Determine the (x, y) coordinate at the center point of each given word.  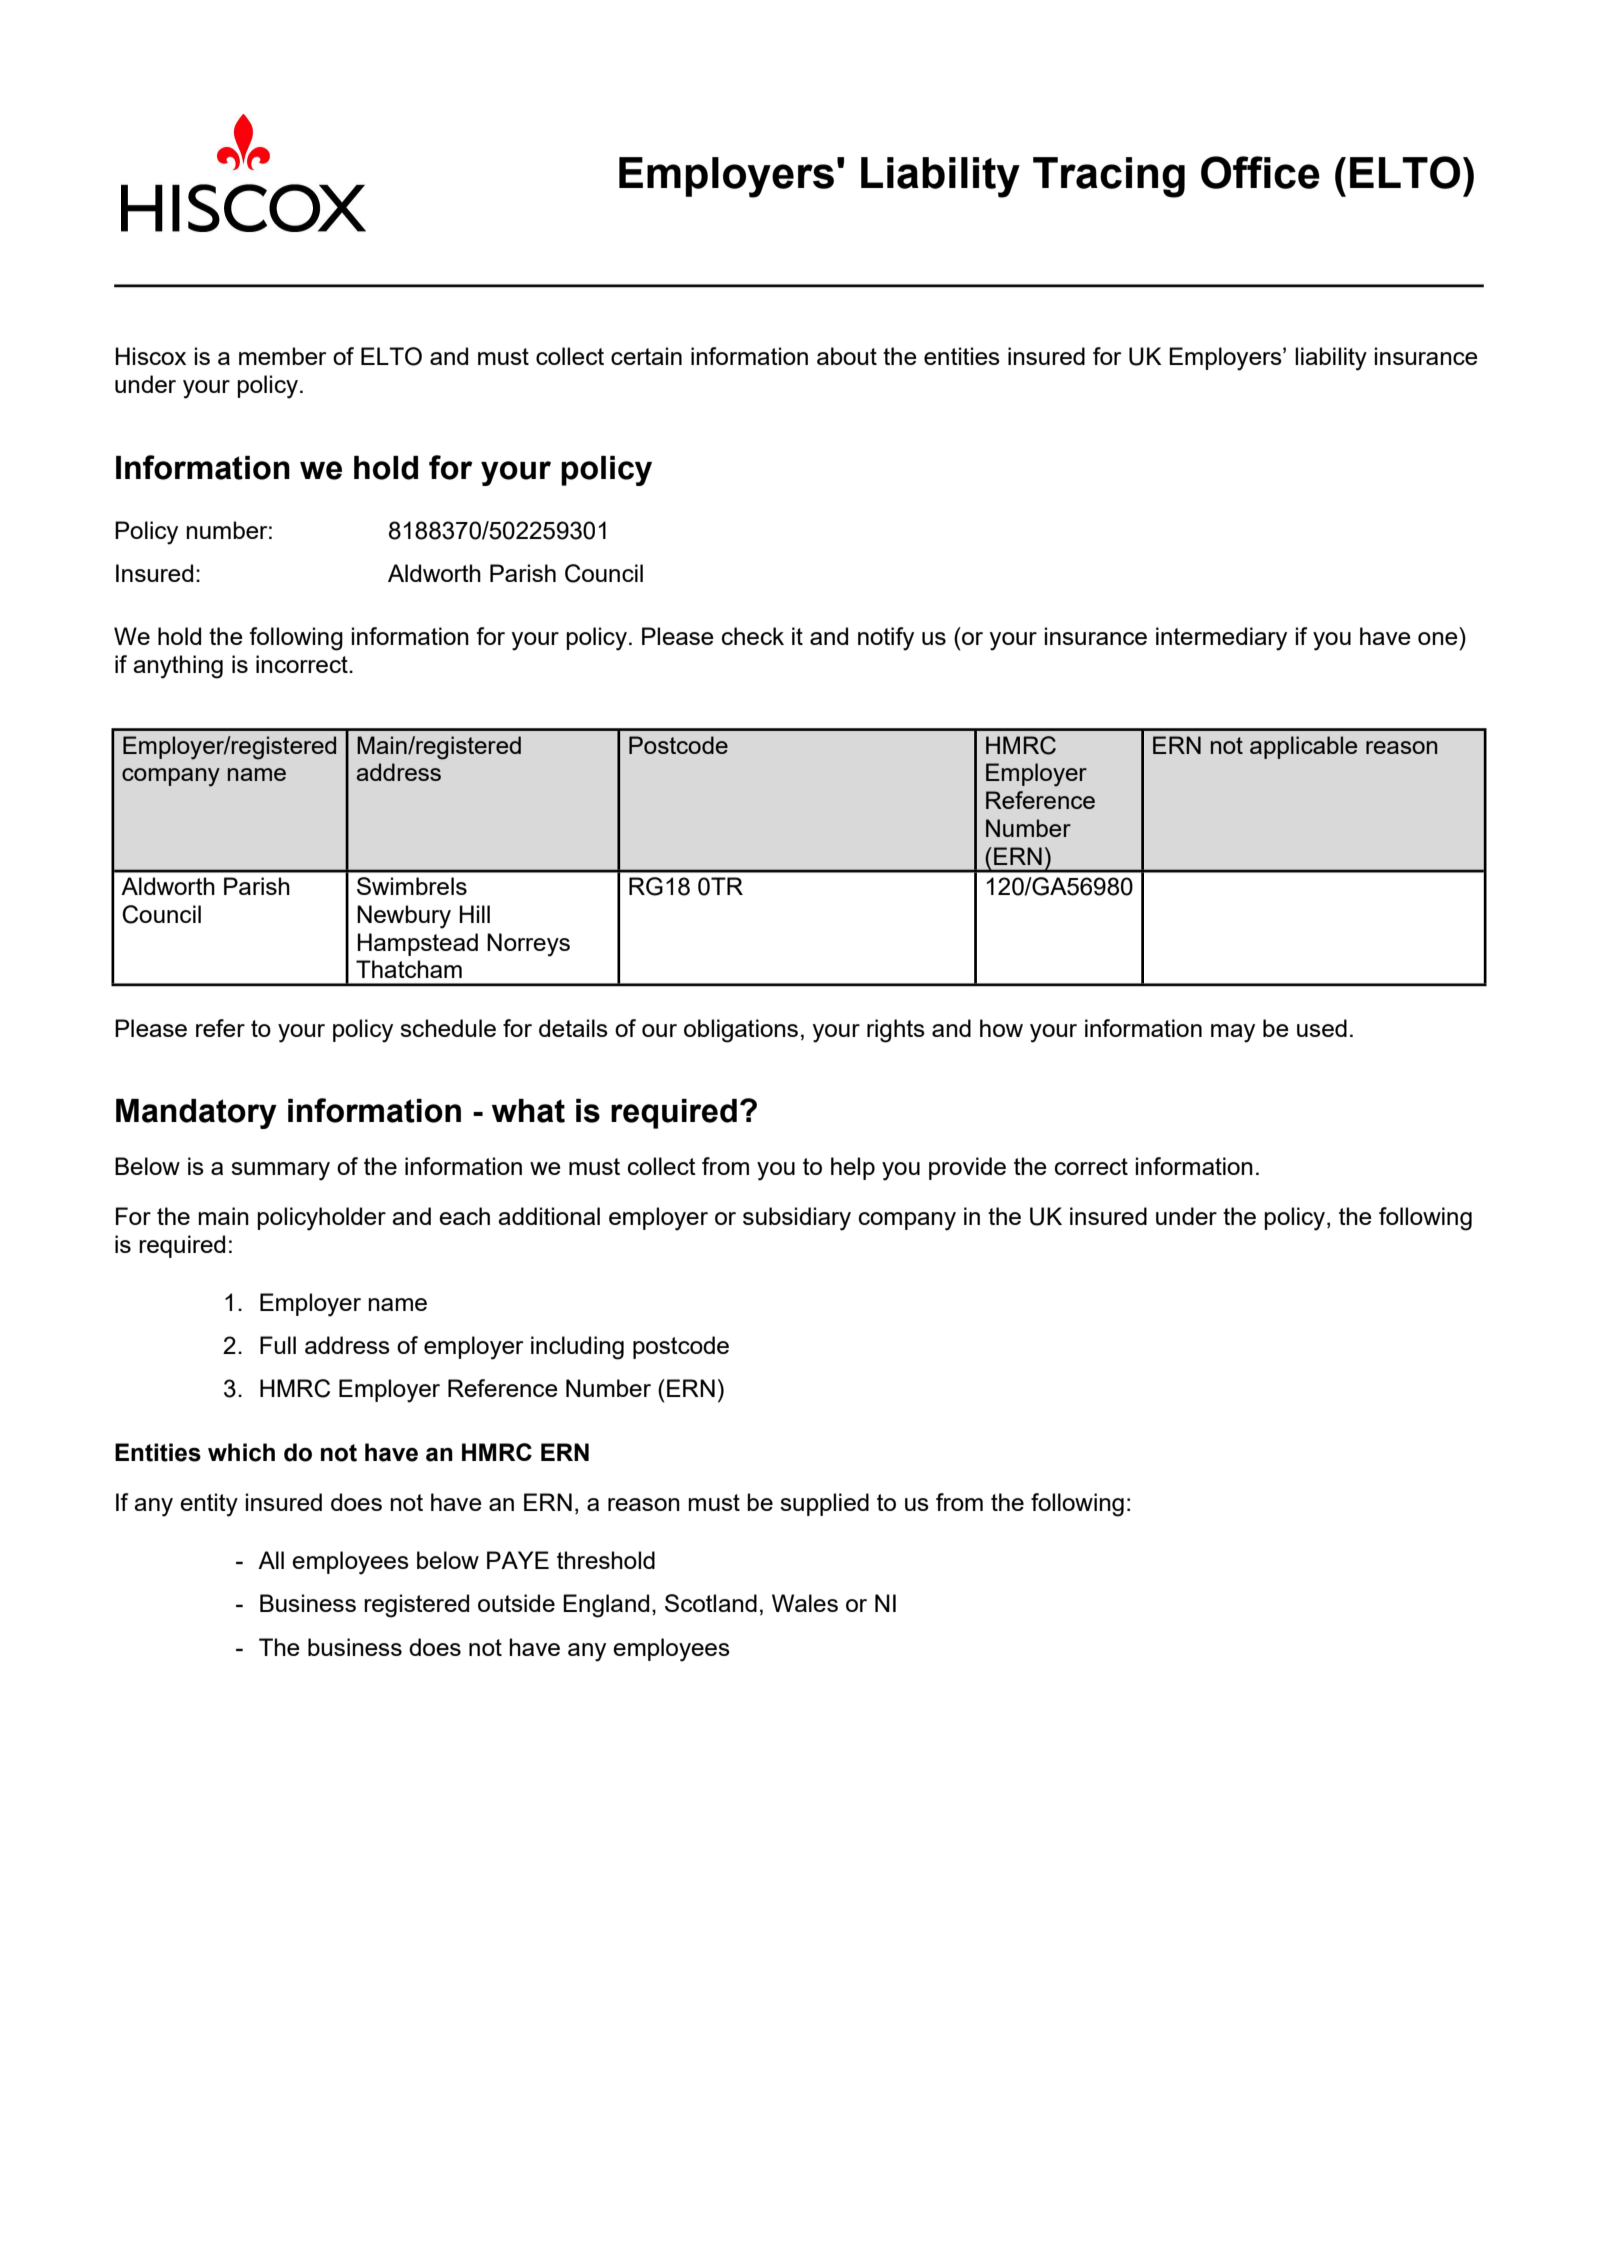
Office (1260, 172)
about (847, 356)
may (1233, 1033)
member (282, 356)
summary (280, 1171)
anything (178, 667)
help (853, 1168)
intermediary (1221, 639)
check (753, 636)
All (271, 1560)
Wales (805, 1603)
